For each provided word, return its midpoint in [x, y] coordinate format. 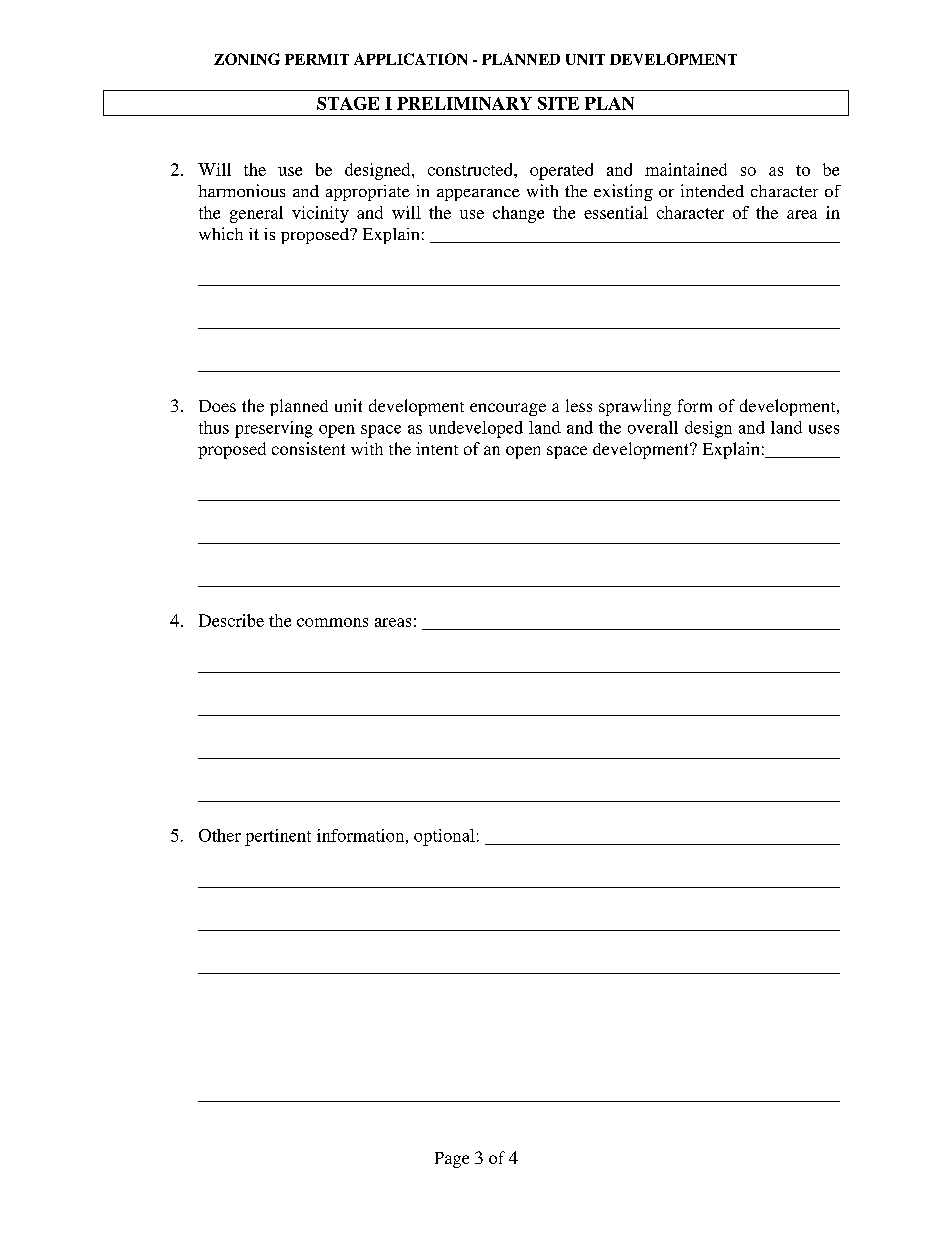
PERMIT [317, 59]
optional [444, 837]
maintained [686, 169]
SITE [558, 103]
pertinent [278, 837]
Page [452, 1160]
